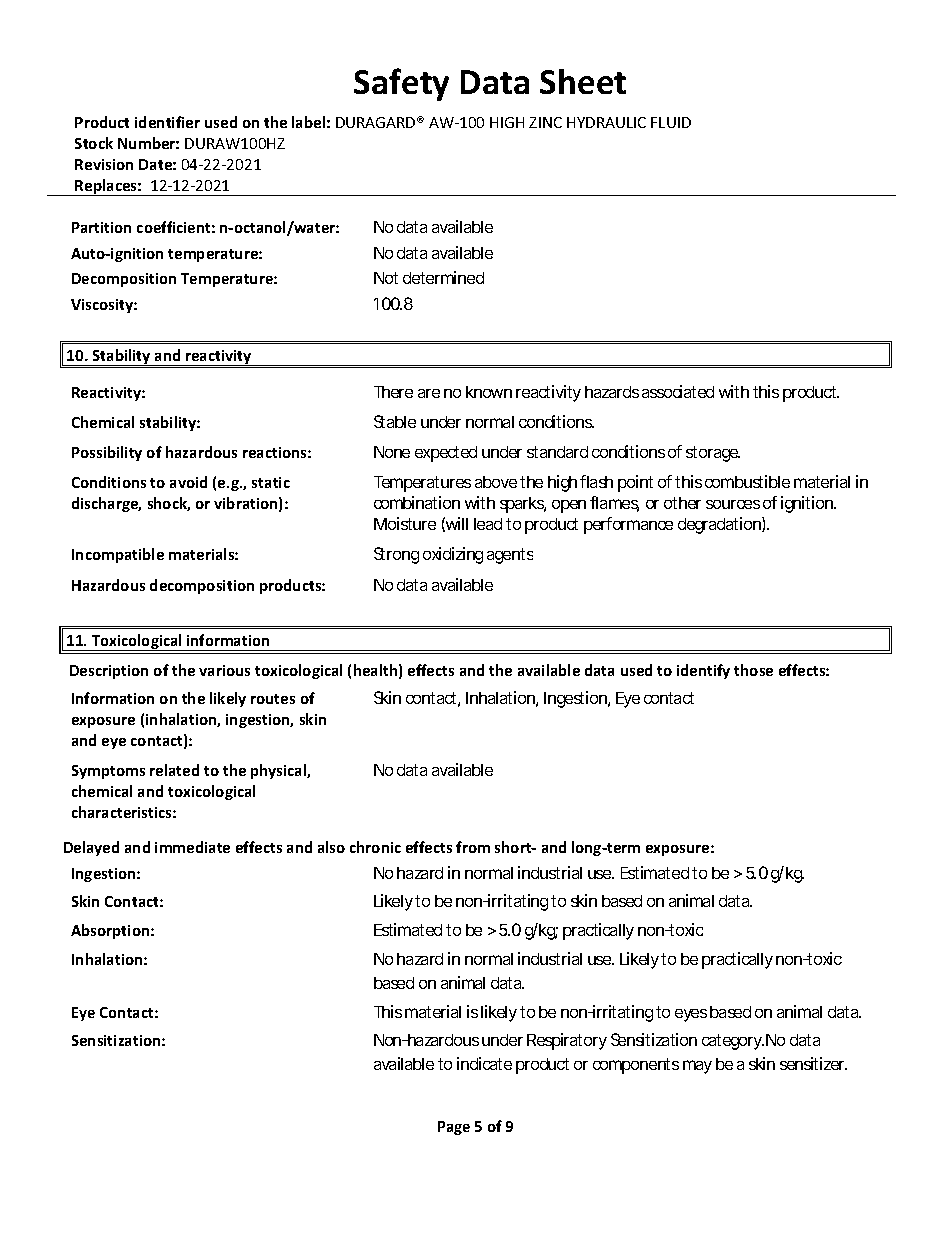 The width and height of the screenshot is (952, 1233). I want to click on Safety, so click(401, 84).
